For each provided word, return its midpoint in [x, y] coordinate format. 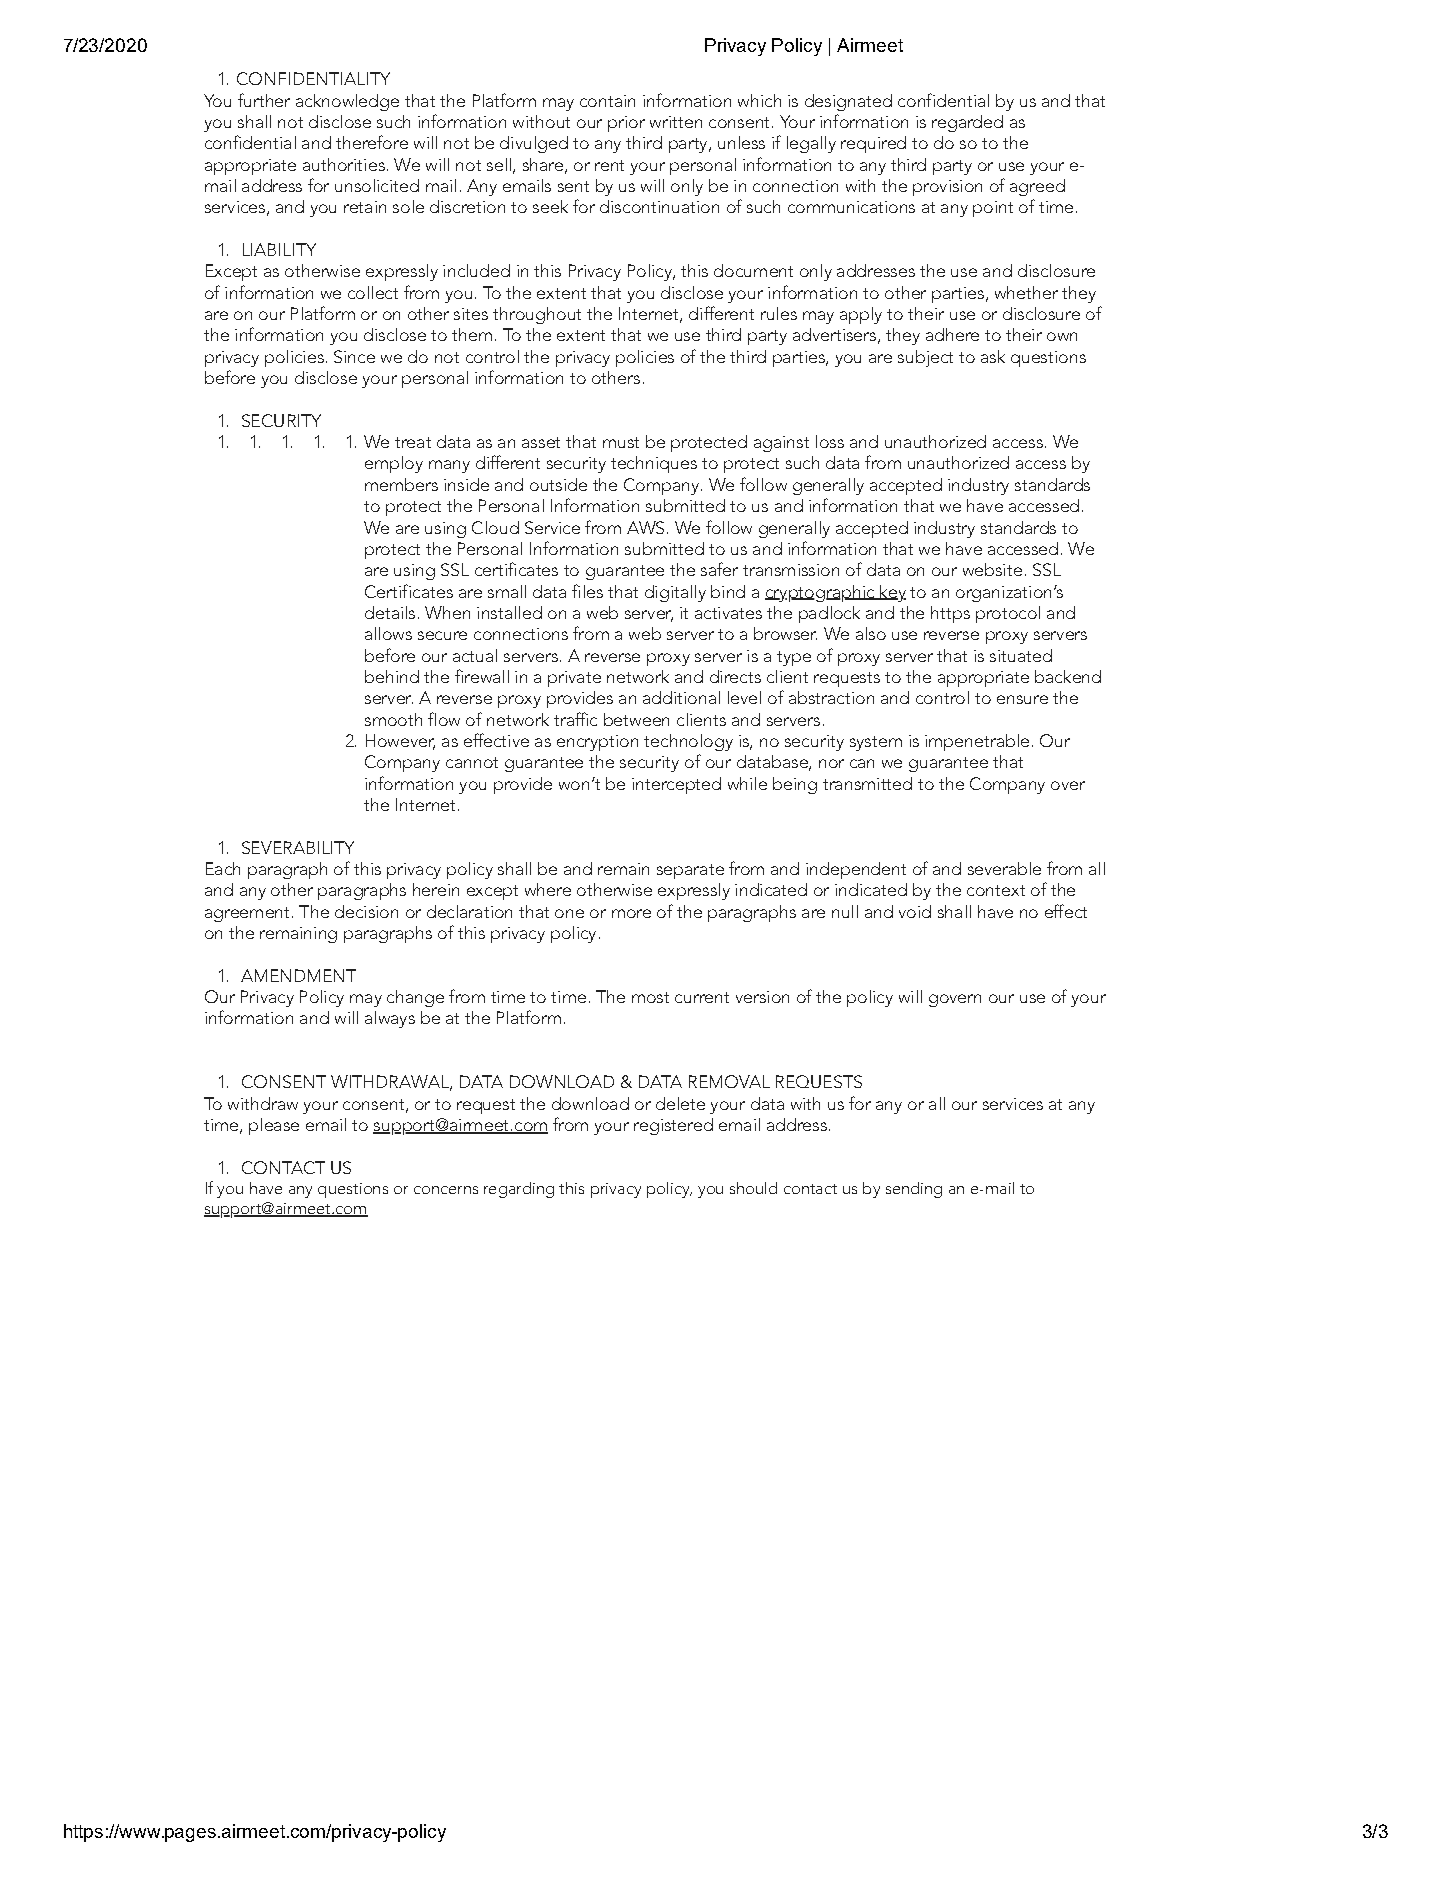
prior [626, 124]
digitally [675, 593]
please [274, 1126]
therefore [372, 142]
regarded [967, 123]
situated [1021, 655]
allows [388, 633]
